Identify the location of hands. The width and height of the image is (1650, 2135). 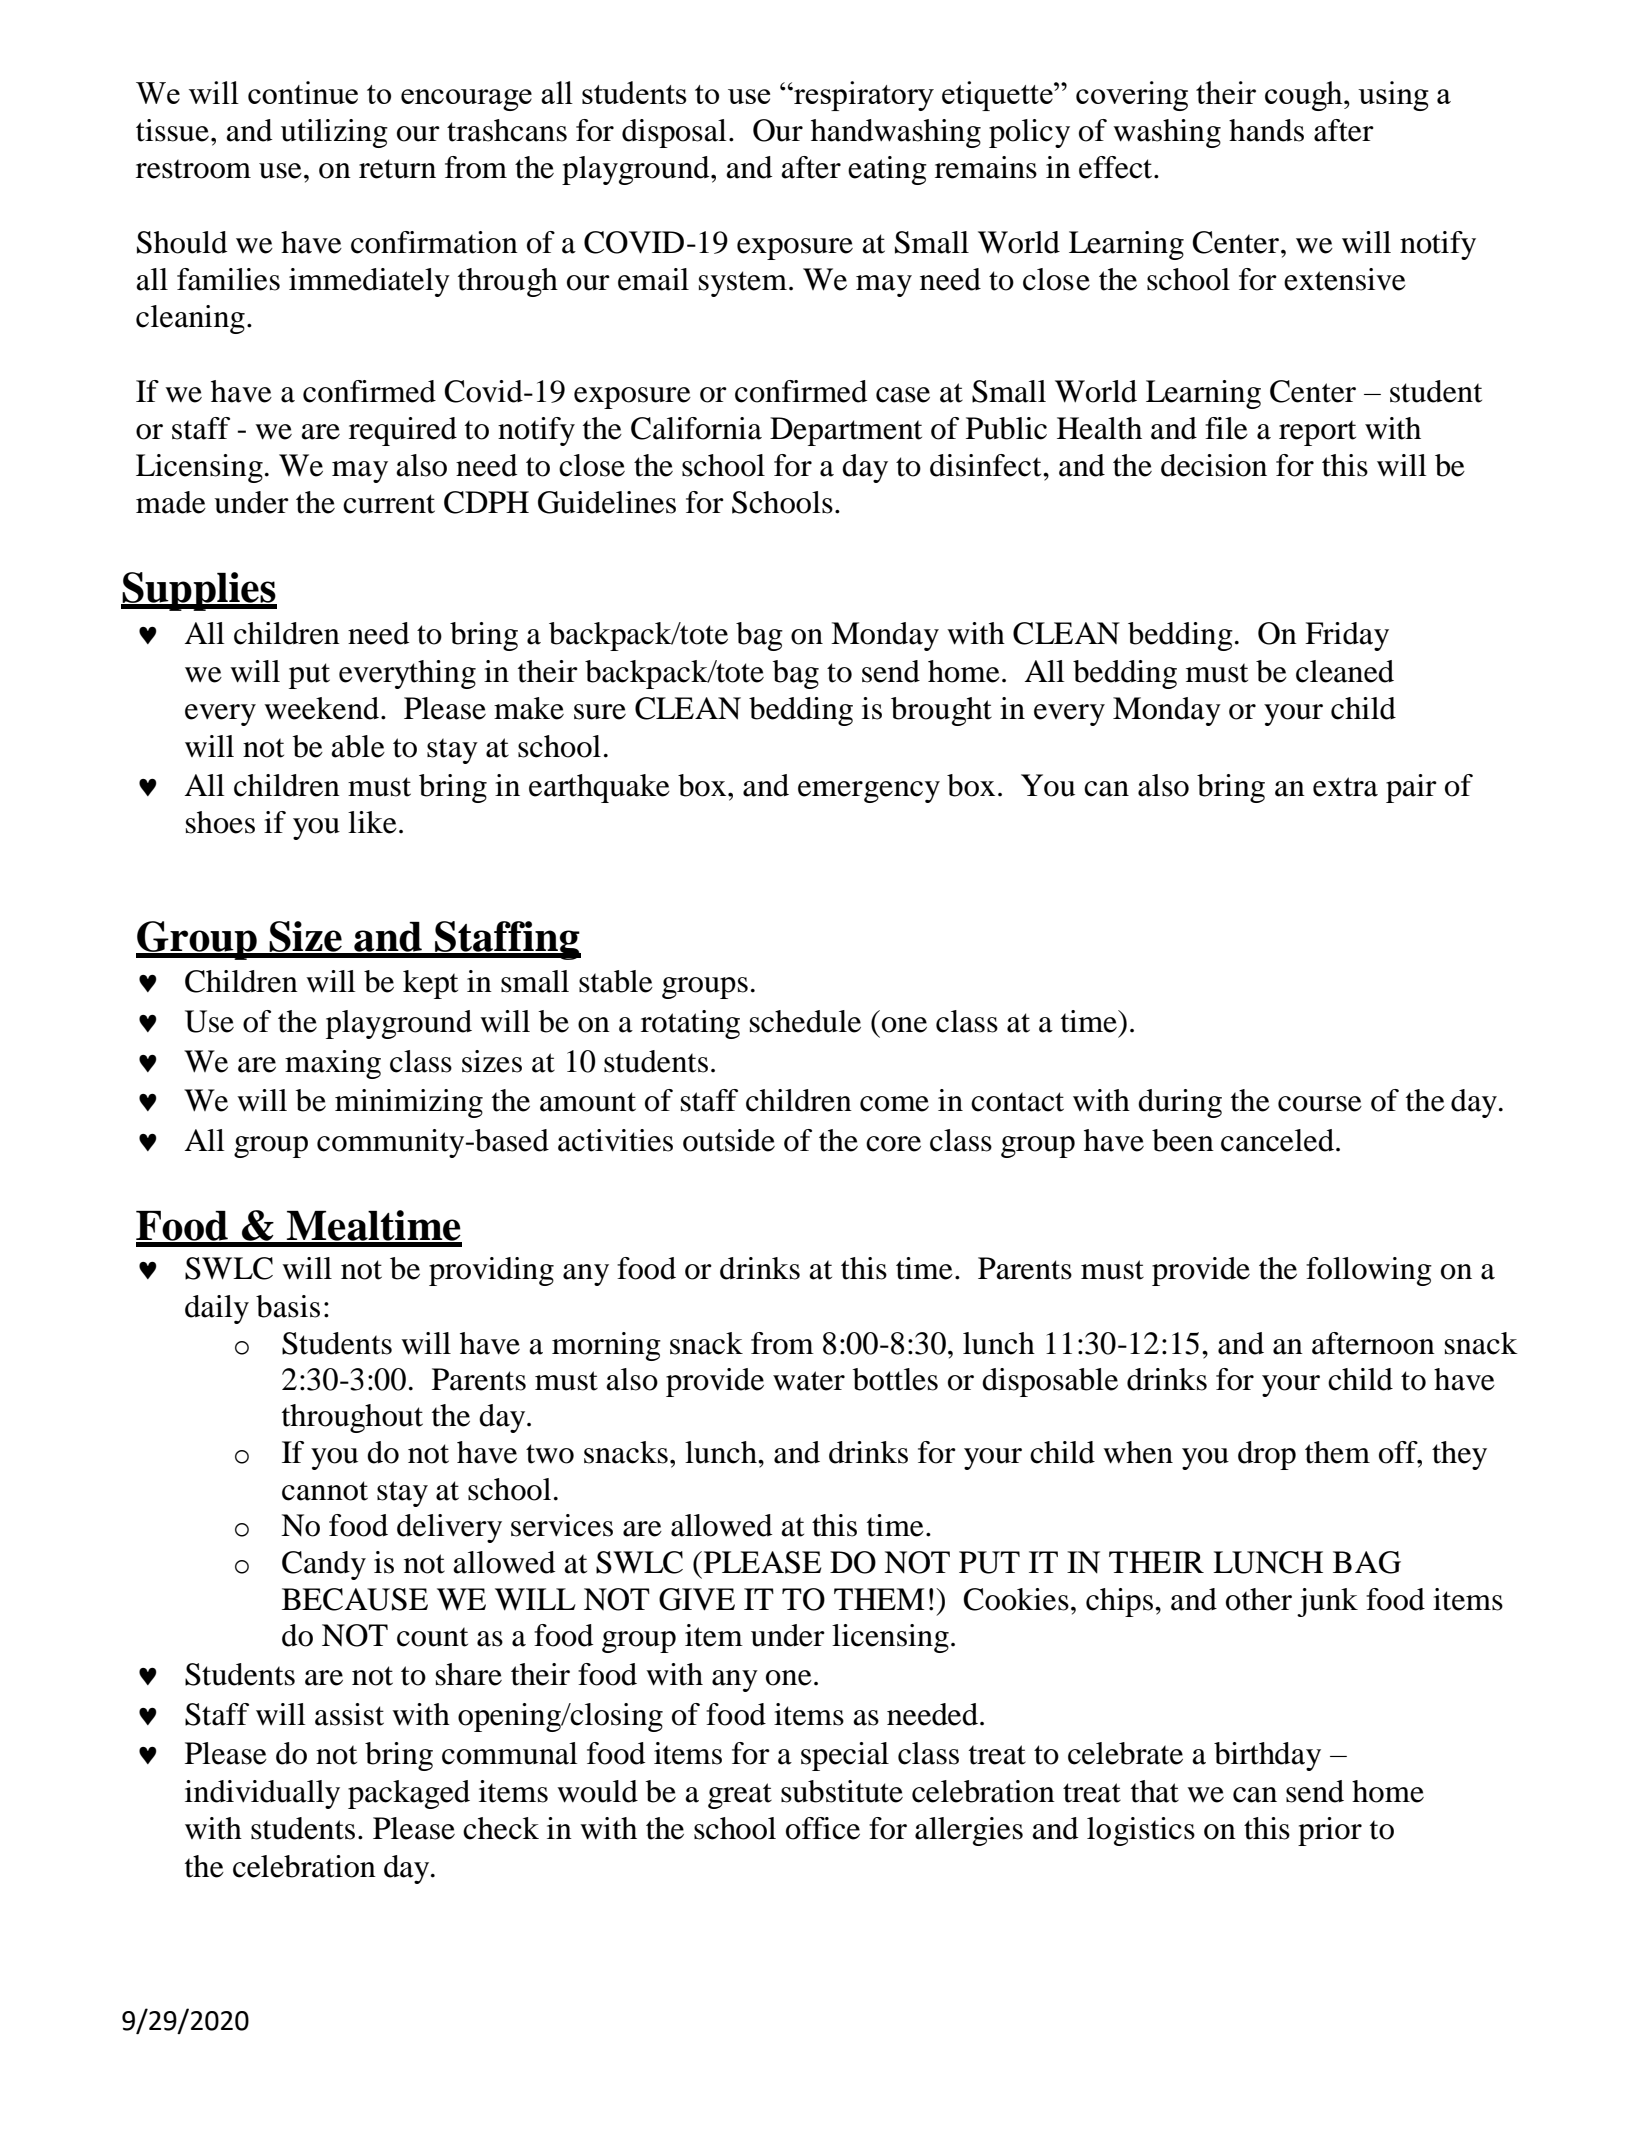
(1266, 130).
